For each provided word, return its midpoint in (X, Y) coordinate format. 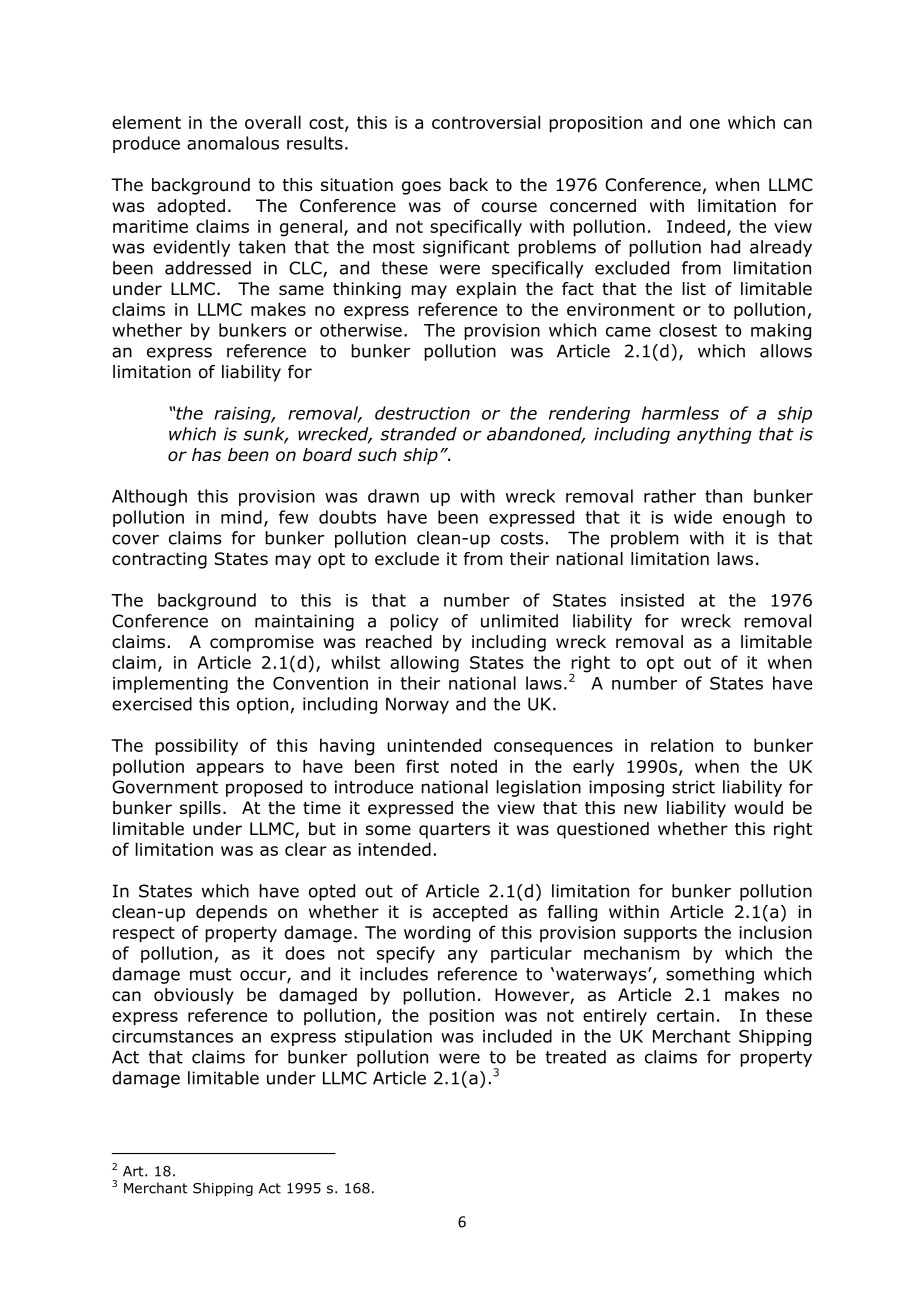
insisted (652, 600)
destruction (422, 413)
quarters (454, 831)
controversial (486, 122)
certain (685, 1015)
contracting (159, 560)
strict (693, 787)
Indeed (696, 226)
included (517, 1036)
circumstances (172, 1036)
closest (688, 330)
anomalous (233, 143)
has (206, 455)
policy (414, 622)
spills (200, 809)
